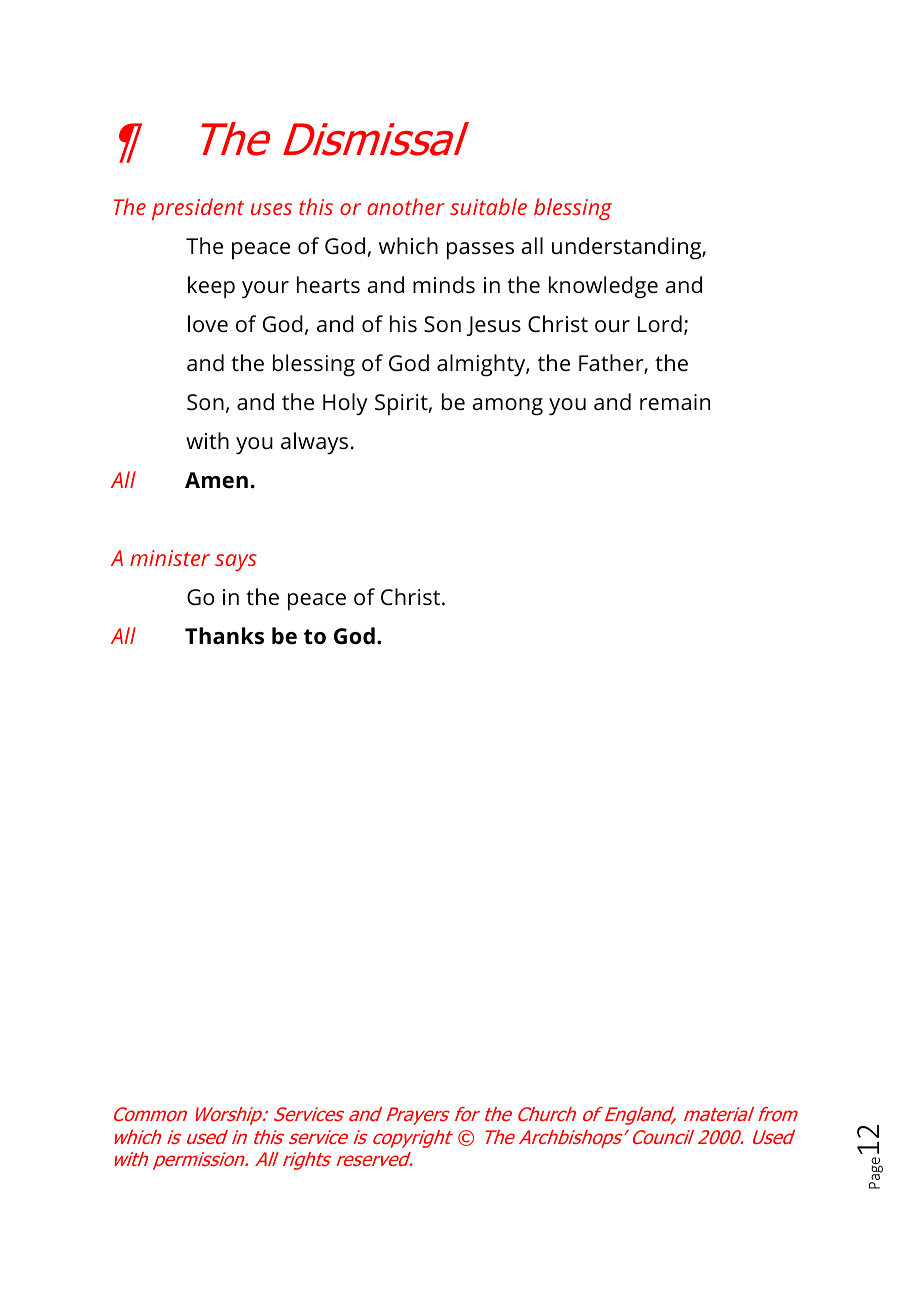  What do you see at coordinates (236, 562) in the screenshot?
I see `says` at bounding box center [236, 562].
